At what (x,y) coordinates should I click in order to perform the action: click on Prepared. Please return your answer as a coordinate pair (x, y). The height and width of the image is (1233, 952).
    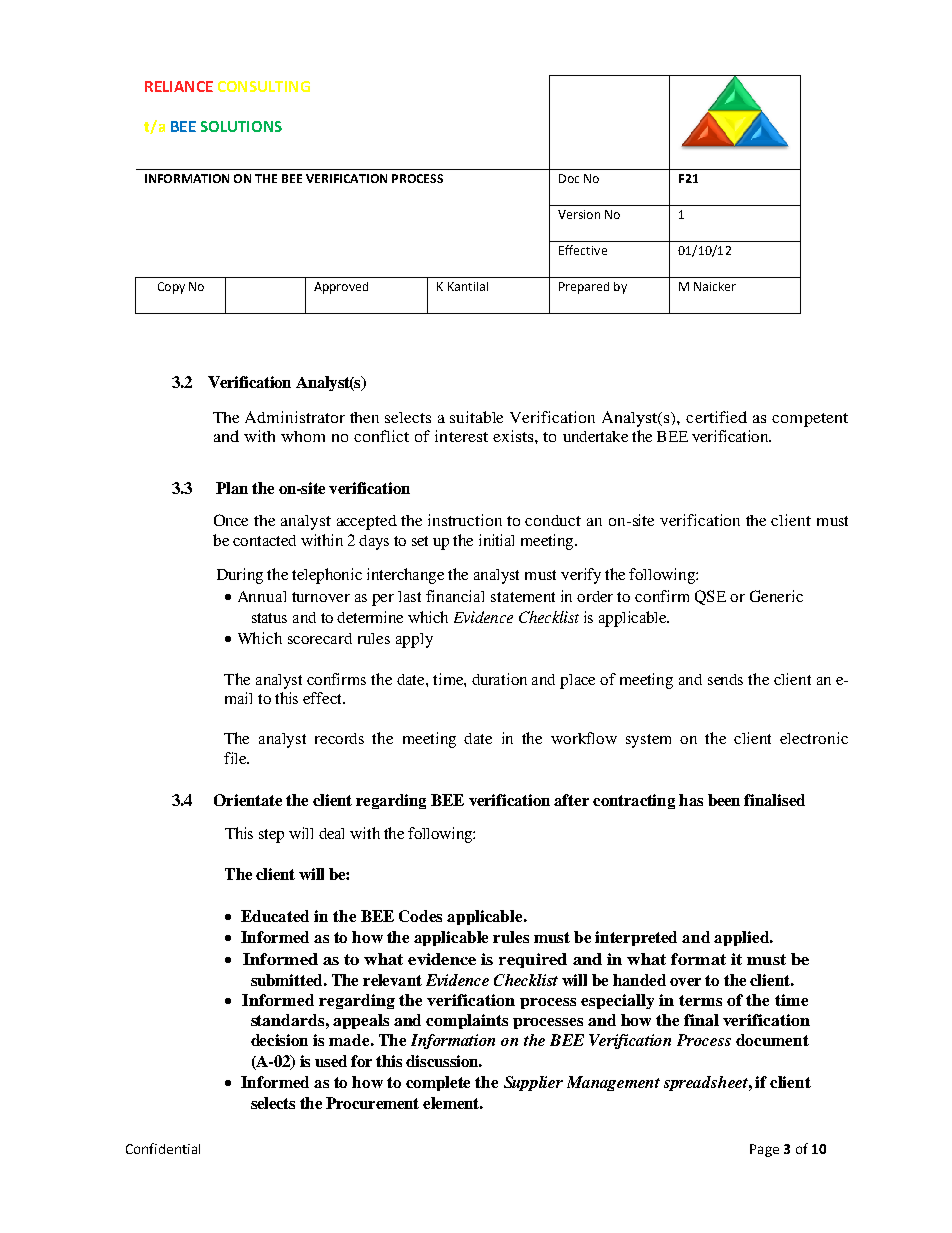
    Looking at the image, I should click on (584, 288).
